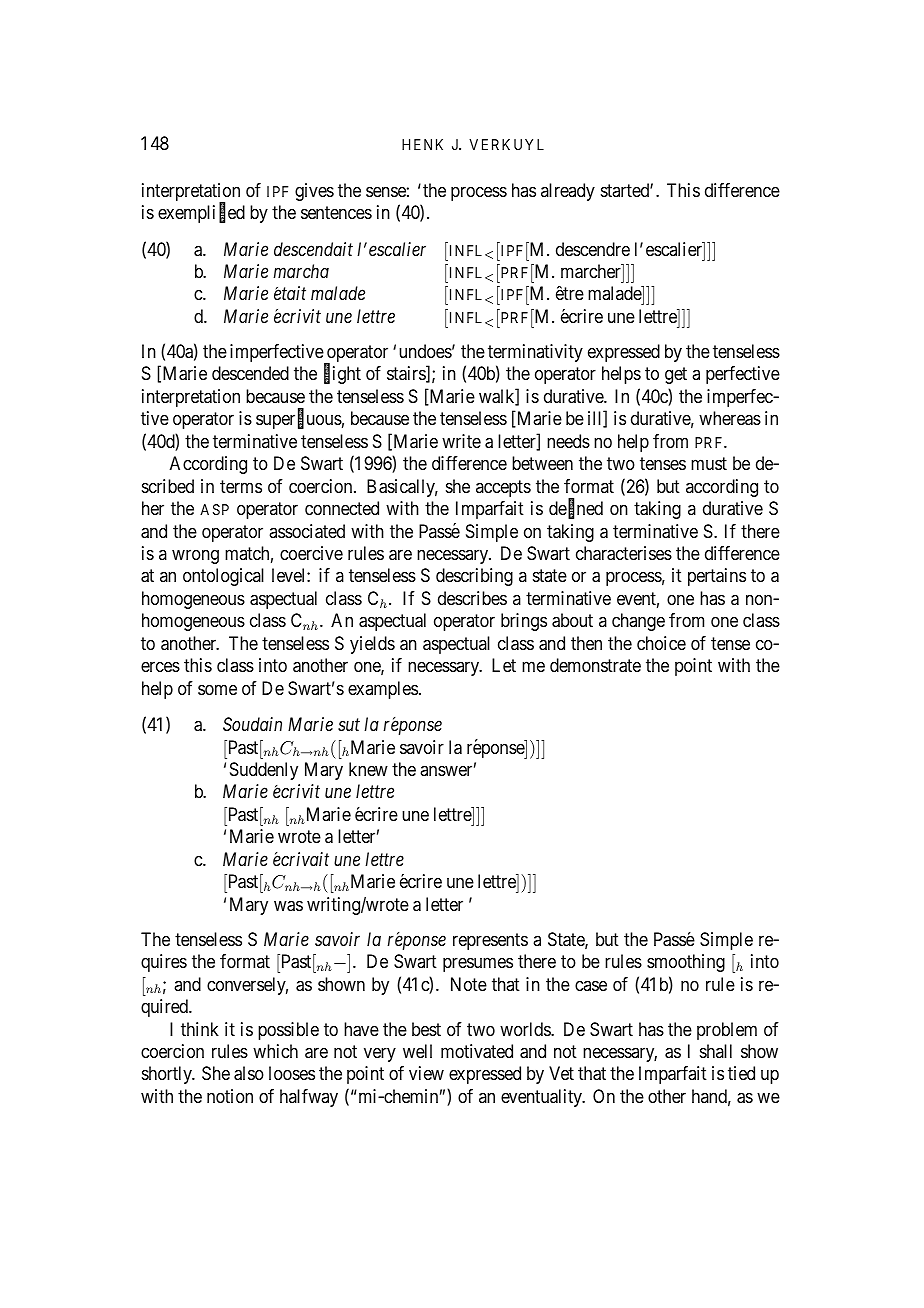 The image size is (924, 1308). What do you see at coordinates (223, 577) in the screenshot?
I see `ontological` at bounding box center [223, 577].
